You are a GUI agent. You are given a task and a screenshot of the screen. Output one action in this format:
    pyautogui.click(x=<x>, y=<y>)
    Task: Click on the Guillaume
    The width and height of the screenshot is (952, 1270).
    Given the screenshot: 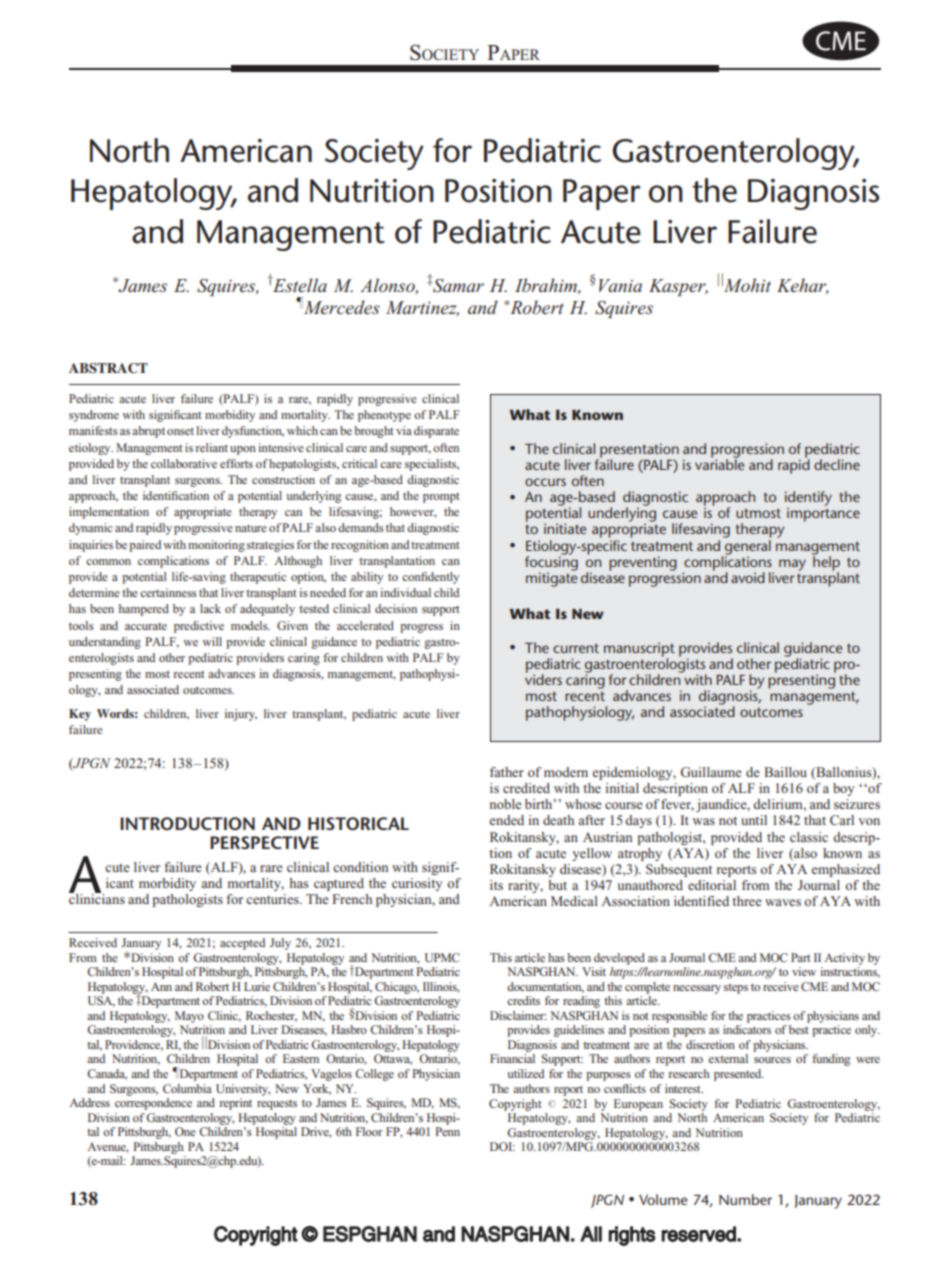 What is the action you would take?
    pyautogui.click(x=711, y=772)
